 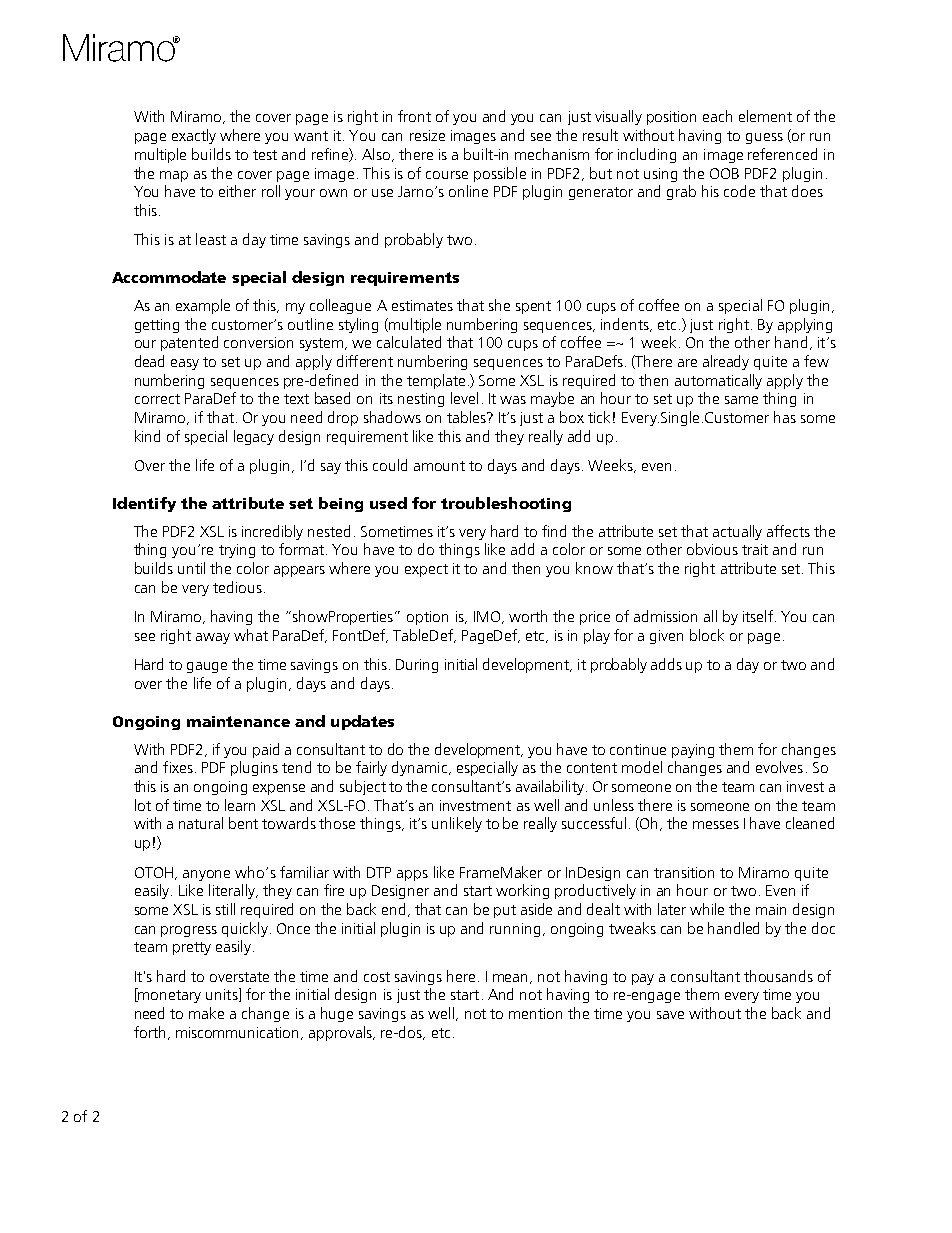 I want to click on mention, so click(x=535, y=1013).
